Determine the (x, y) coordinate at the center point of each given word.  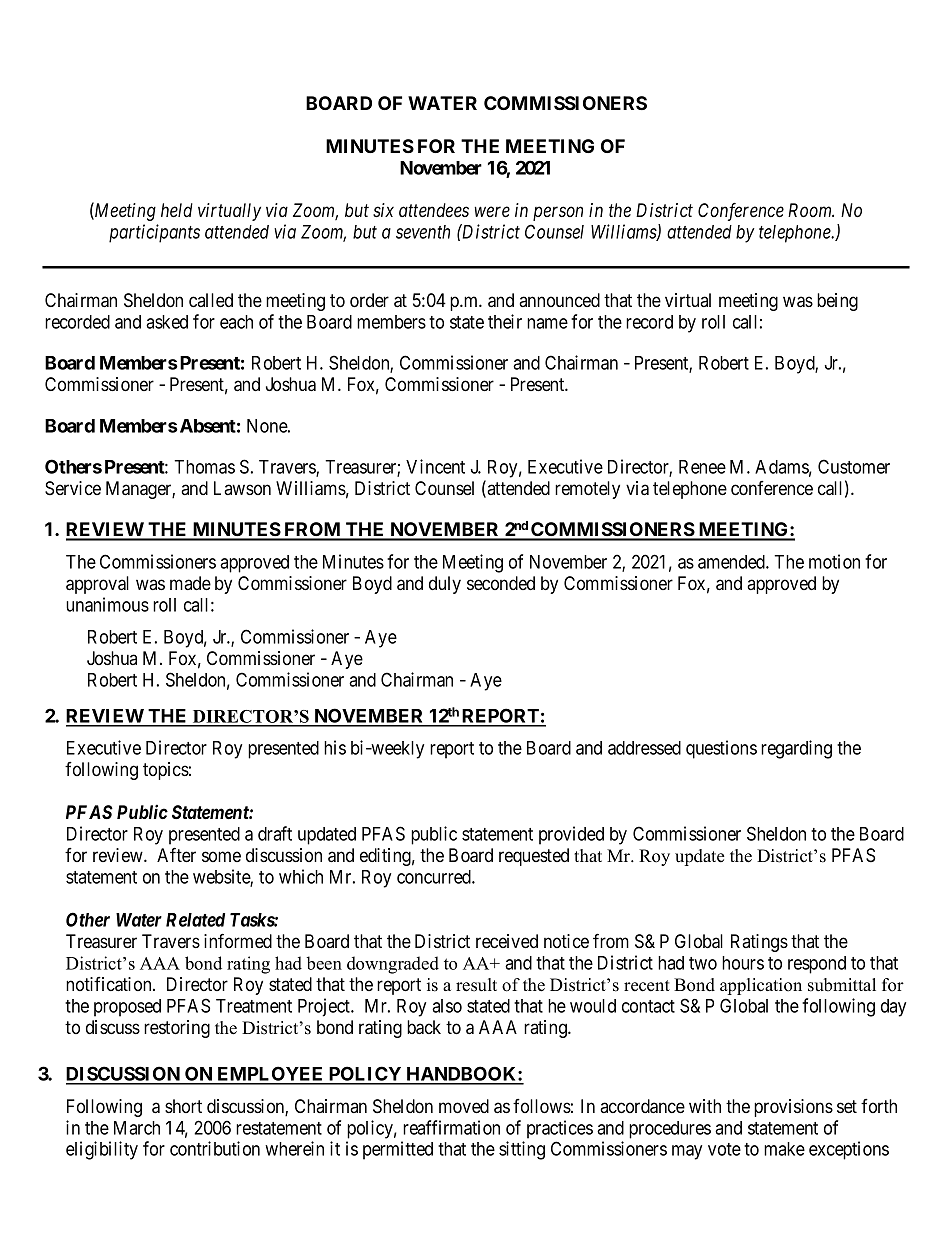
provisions (793, 1108)
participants (154, 233)
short (183, 1106)
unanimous (107, 604)
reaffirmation (451, 1127)
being (837, 302)
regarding (796, 749)
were (492, 212)
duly (445, 585)
